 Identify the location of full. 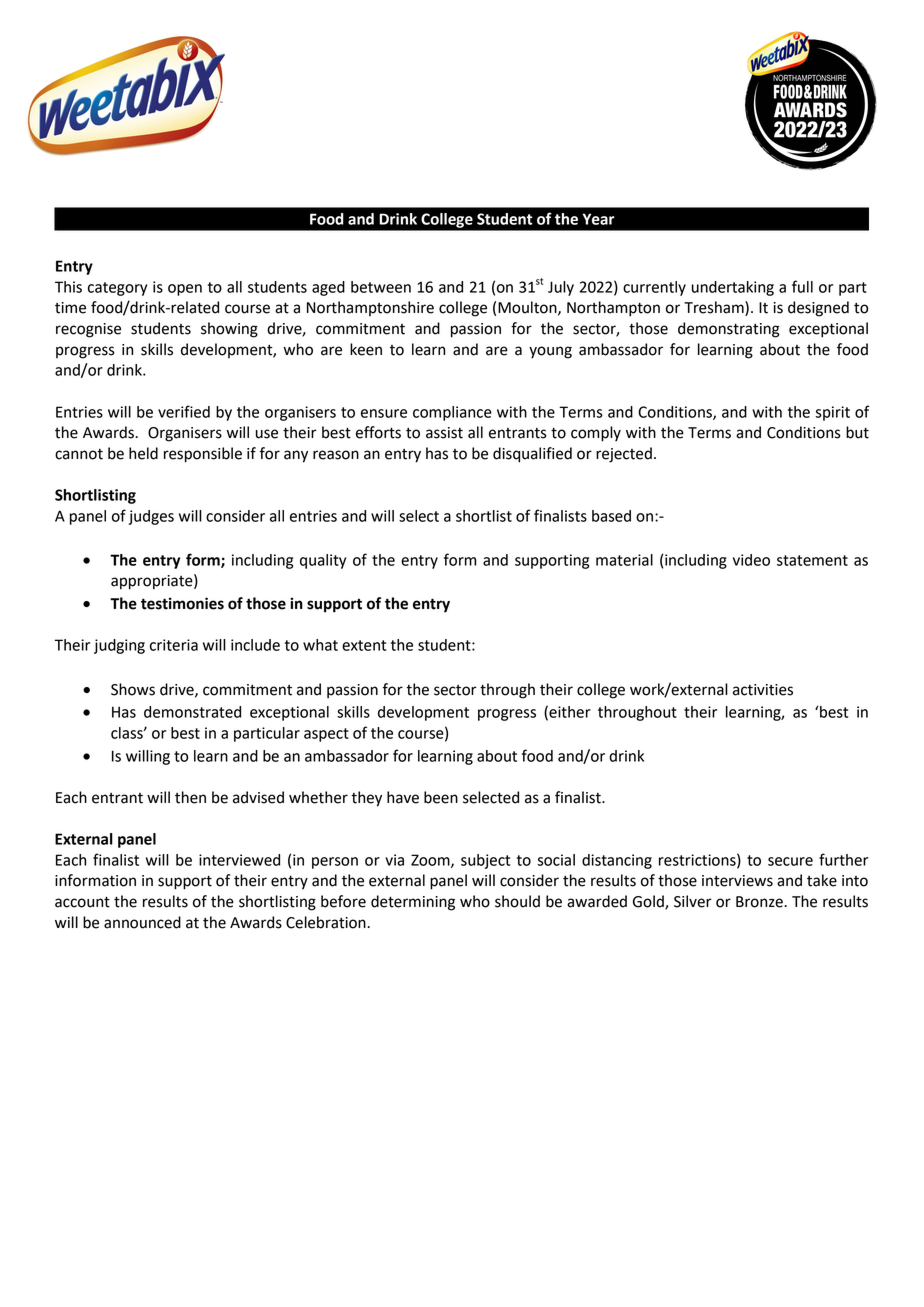
(802, 286).
